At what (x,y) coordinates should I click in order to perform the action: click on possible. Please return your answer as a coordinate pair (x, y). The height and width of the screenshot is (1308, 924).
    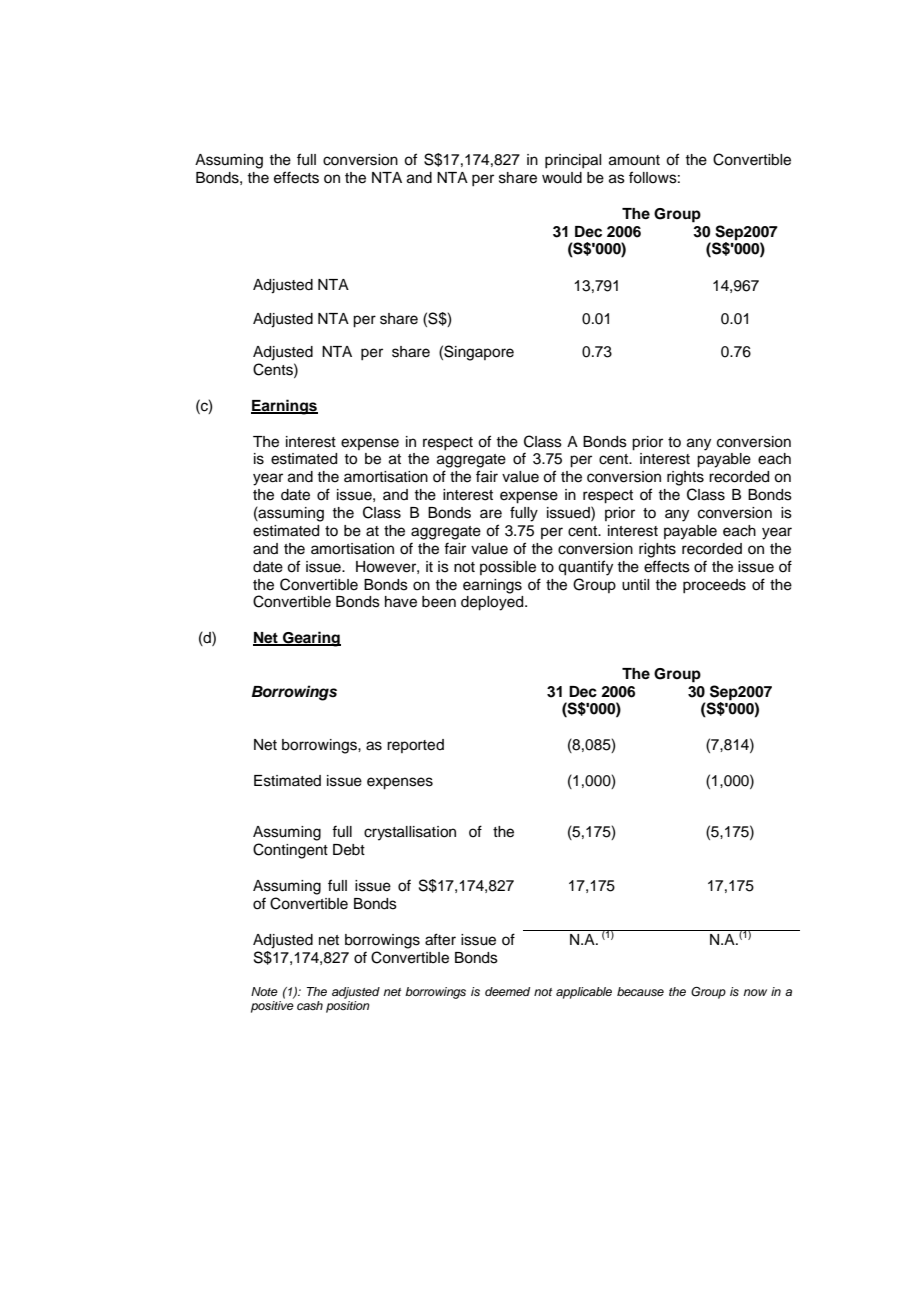
    Looking at the image, I should click on (508, 568).
